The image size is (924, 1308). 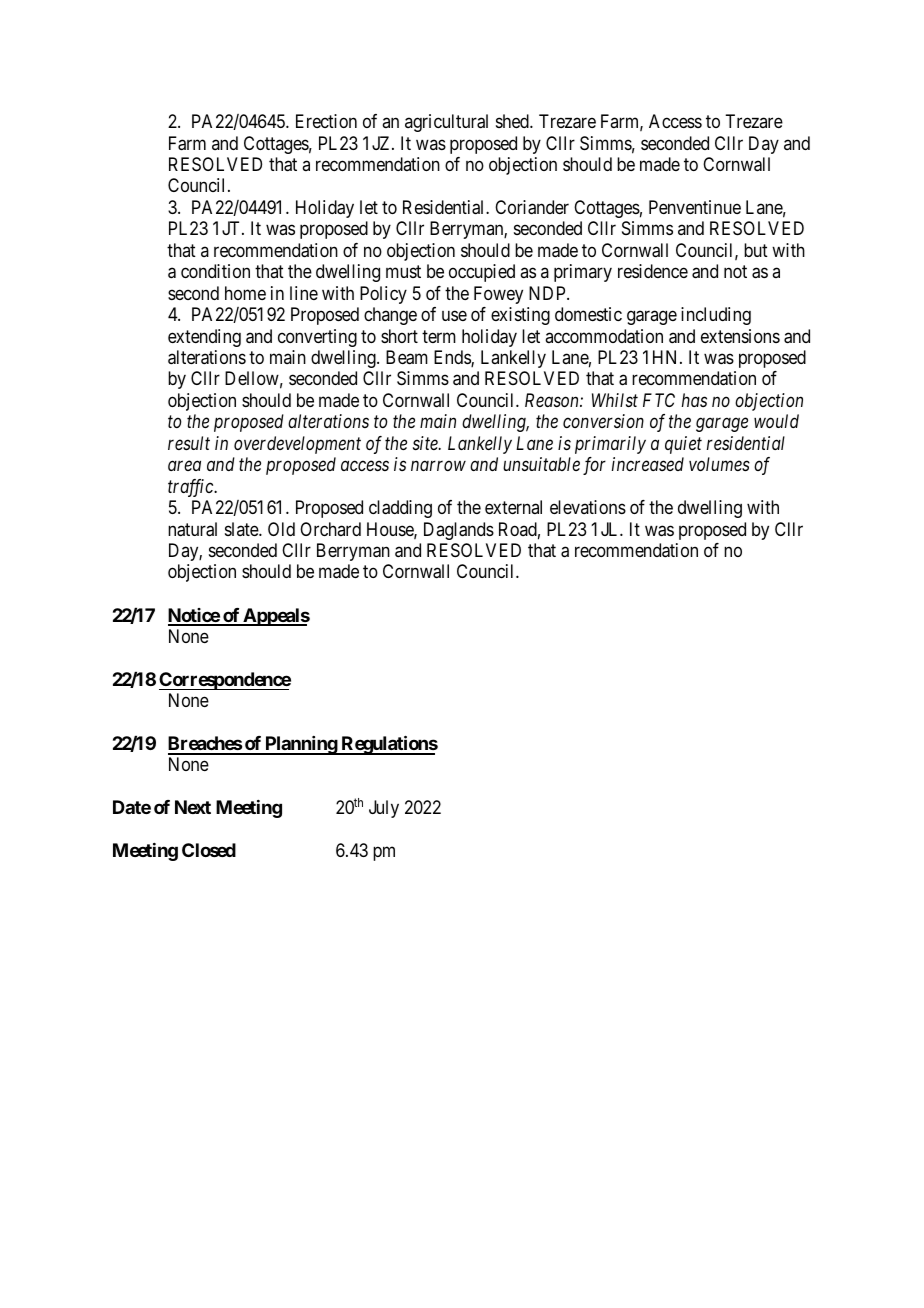 I want to click on elevations, so click(x=588, y=507).
